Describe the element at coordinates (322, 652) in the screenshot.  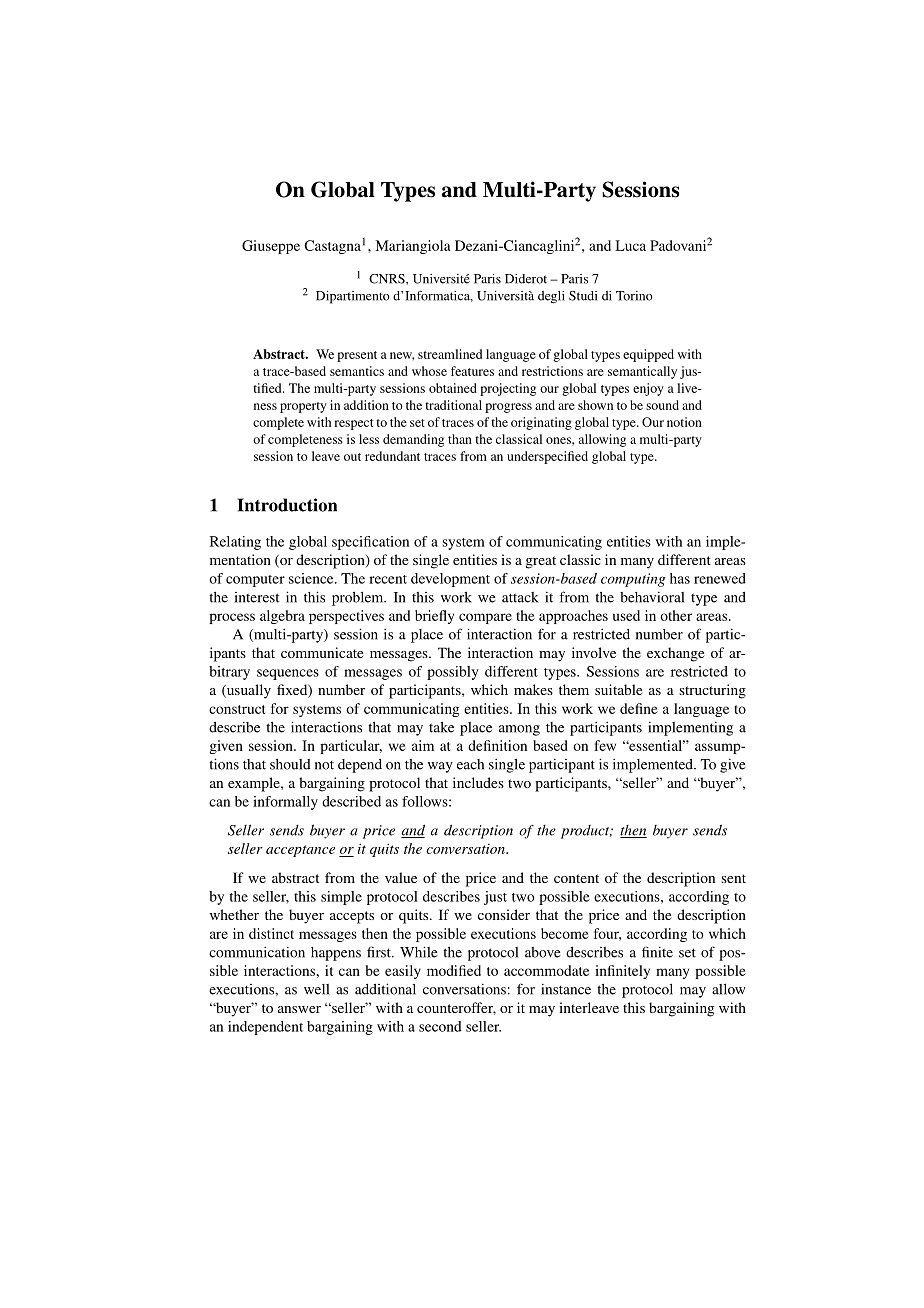
I see `communicate` at that location.
